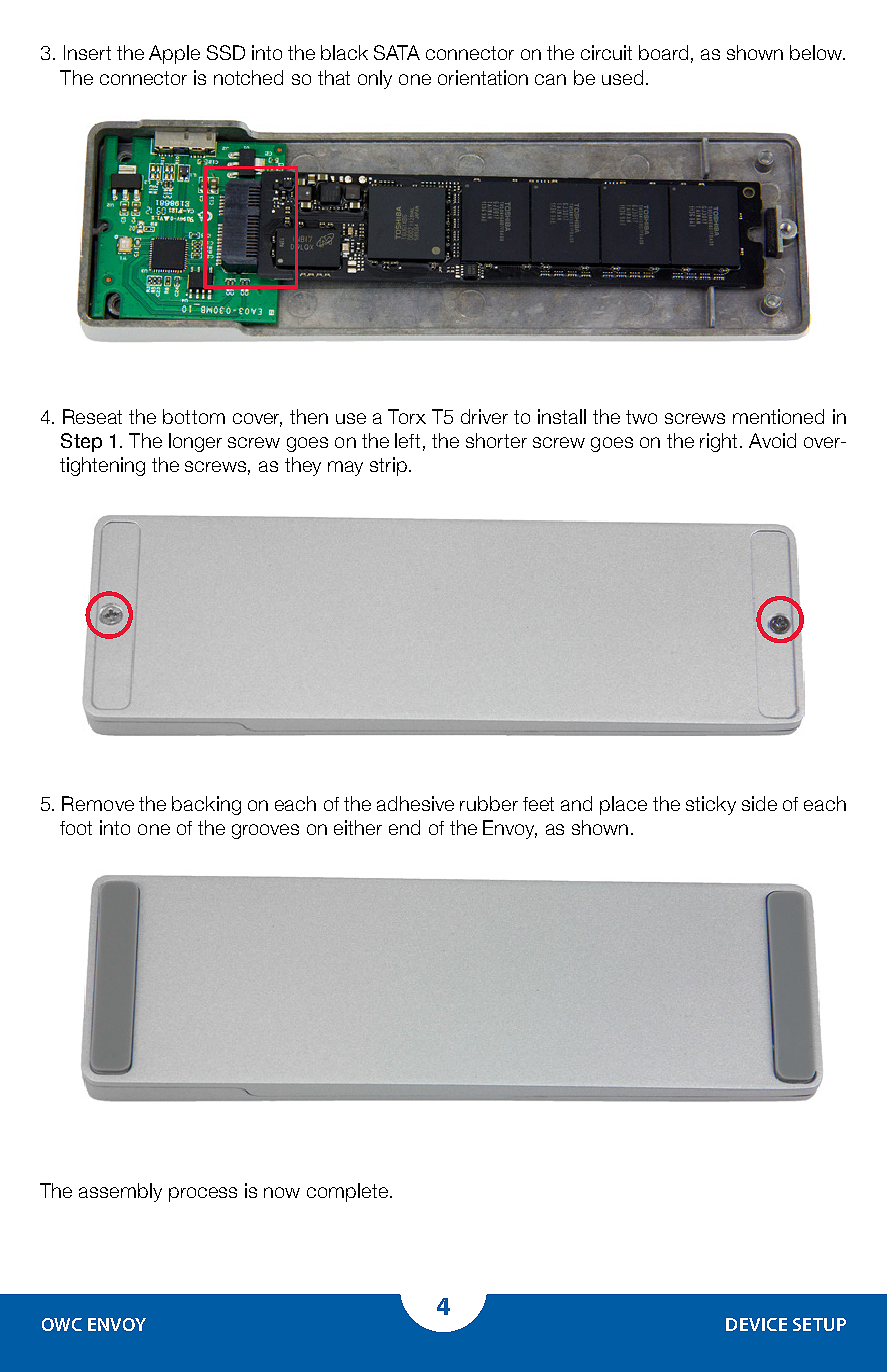  What do you see at coordinates (203, 1194) in the page?
I see `process` at bounding box center [203, 1194].
